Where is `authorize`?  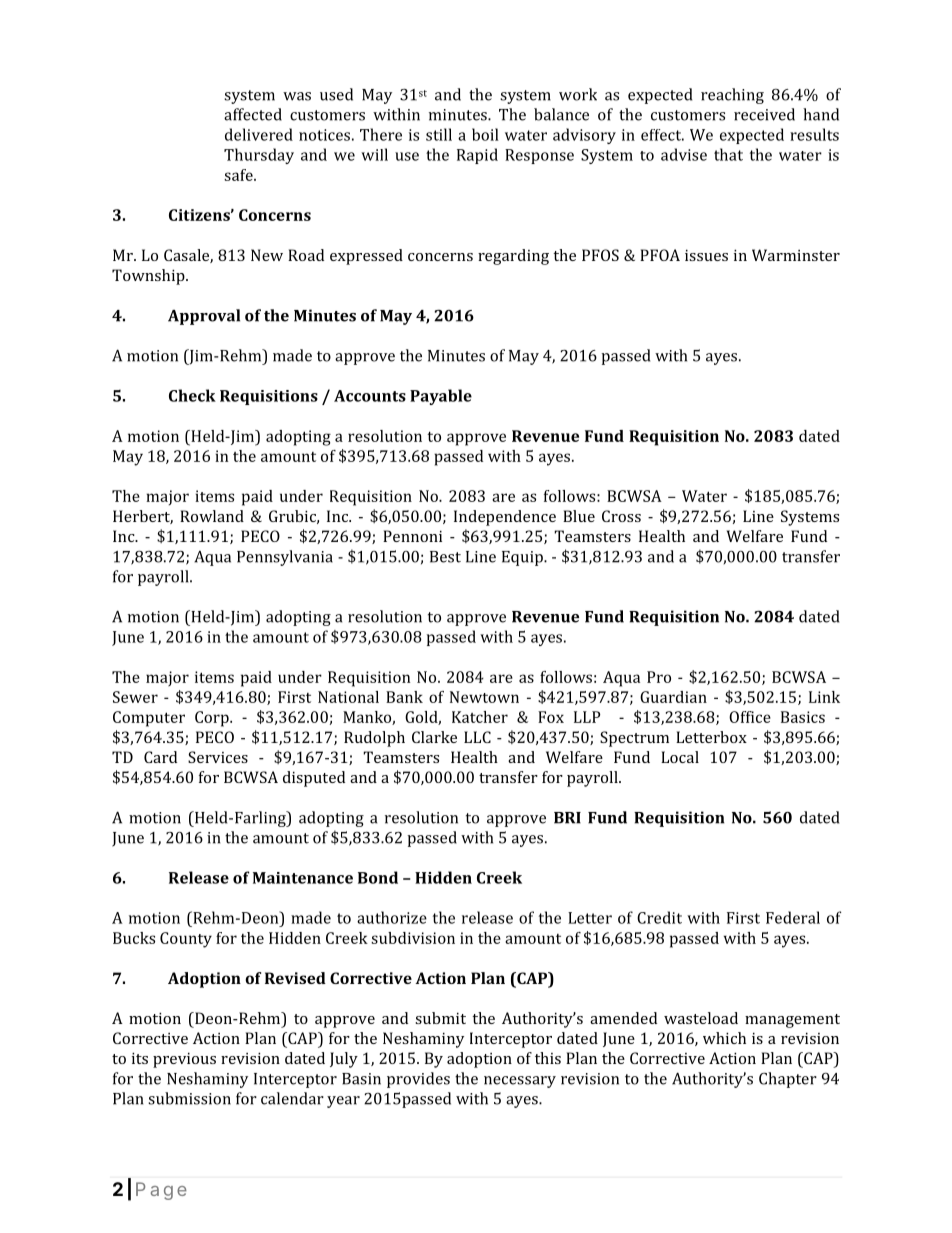
authorize is located at coordinates (392, 917).
